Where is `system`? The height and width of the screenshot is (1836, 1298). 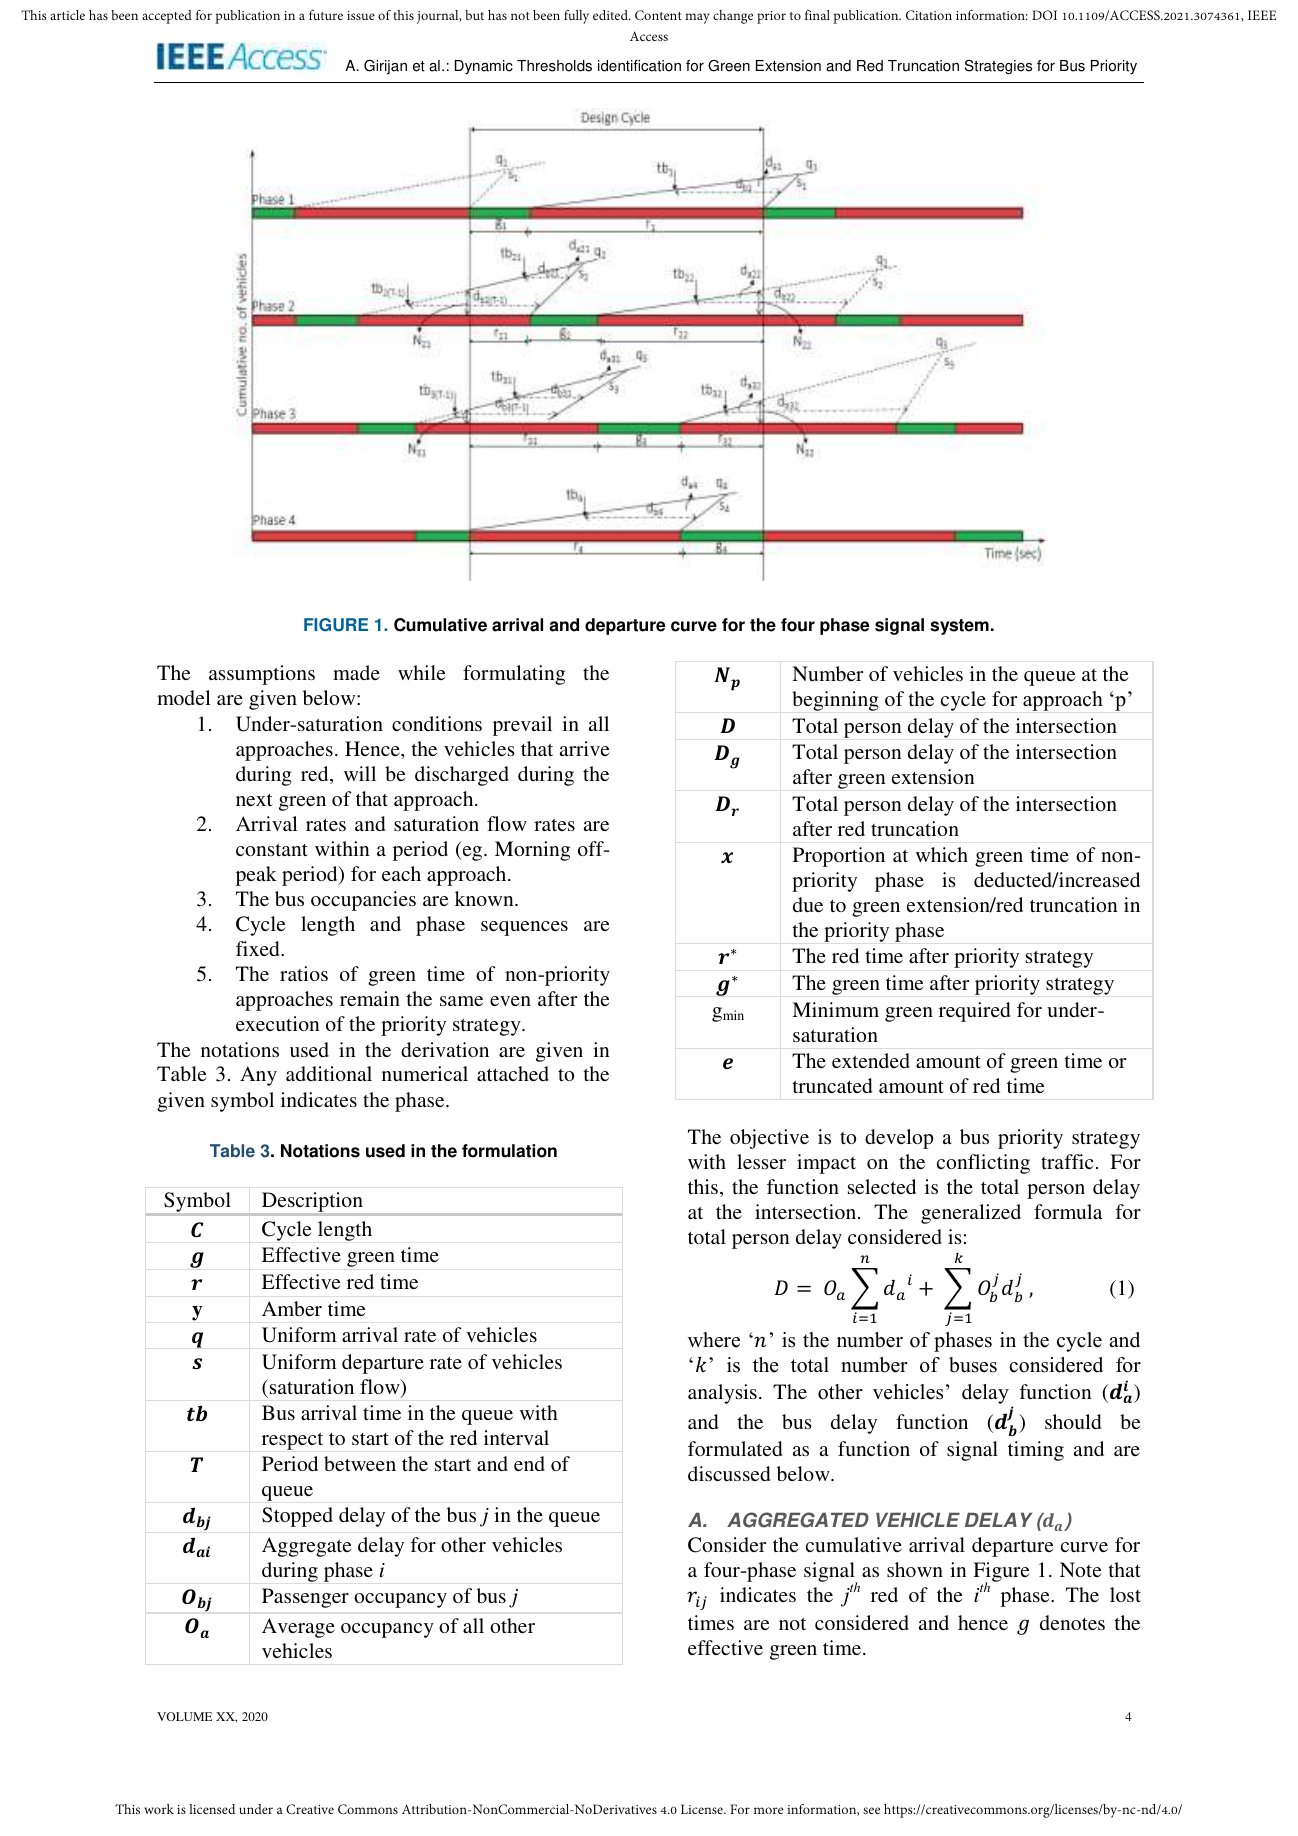 system is located at coordinates (959, 627).
